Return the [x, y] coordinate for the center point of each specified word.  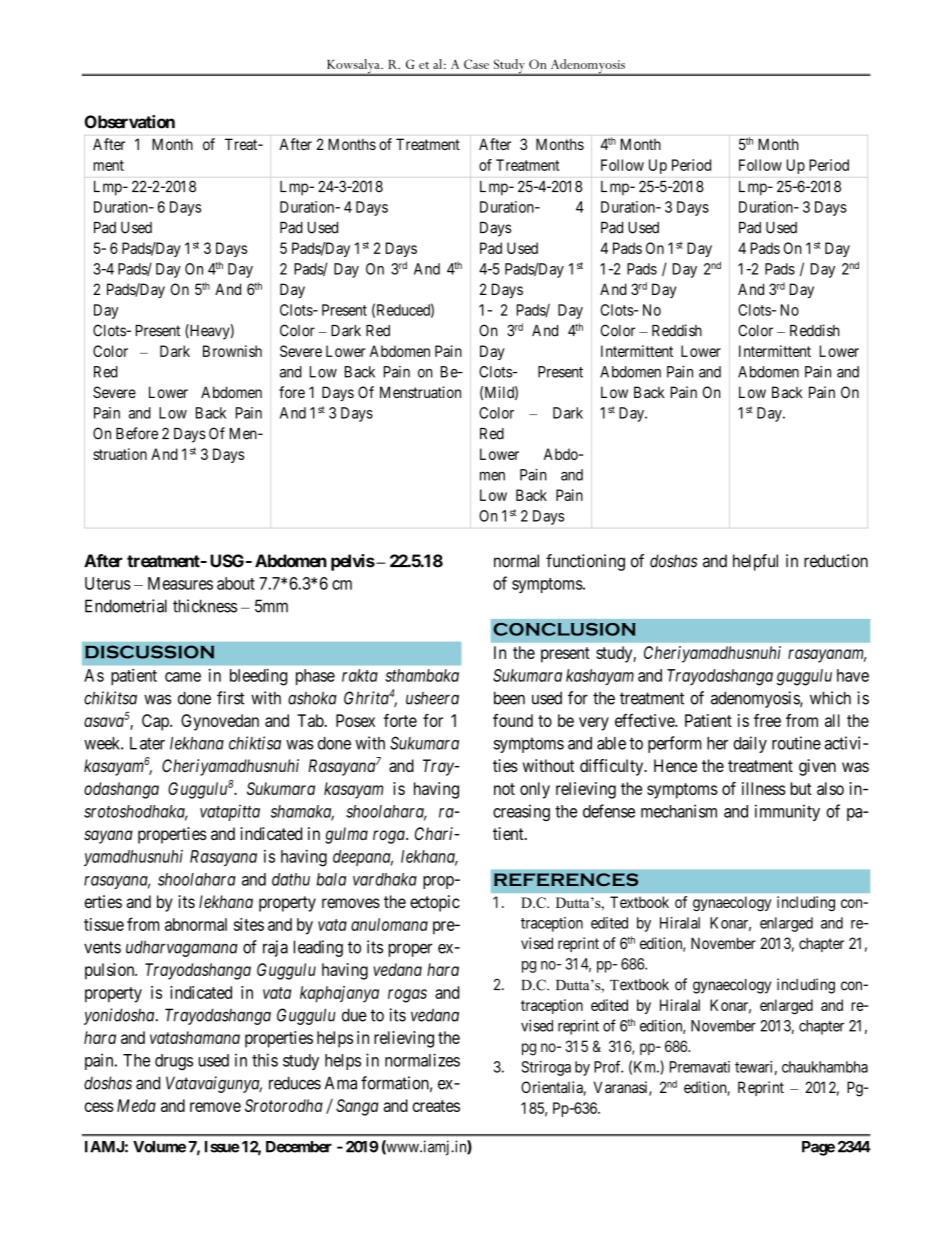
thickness [205, 606]
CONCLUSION [564, 629]
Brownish [232, 351]
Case [476, 64]
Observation [130, 122]
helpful [755, 562]
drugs [174, 1062]
